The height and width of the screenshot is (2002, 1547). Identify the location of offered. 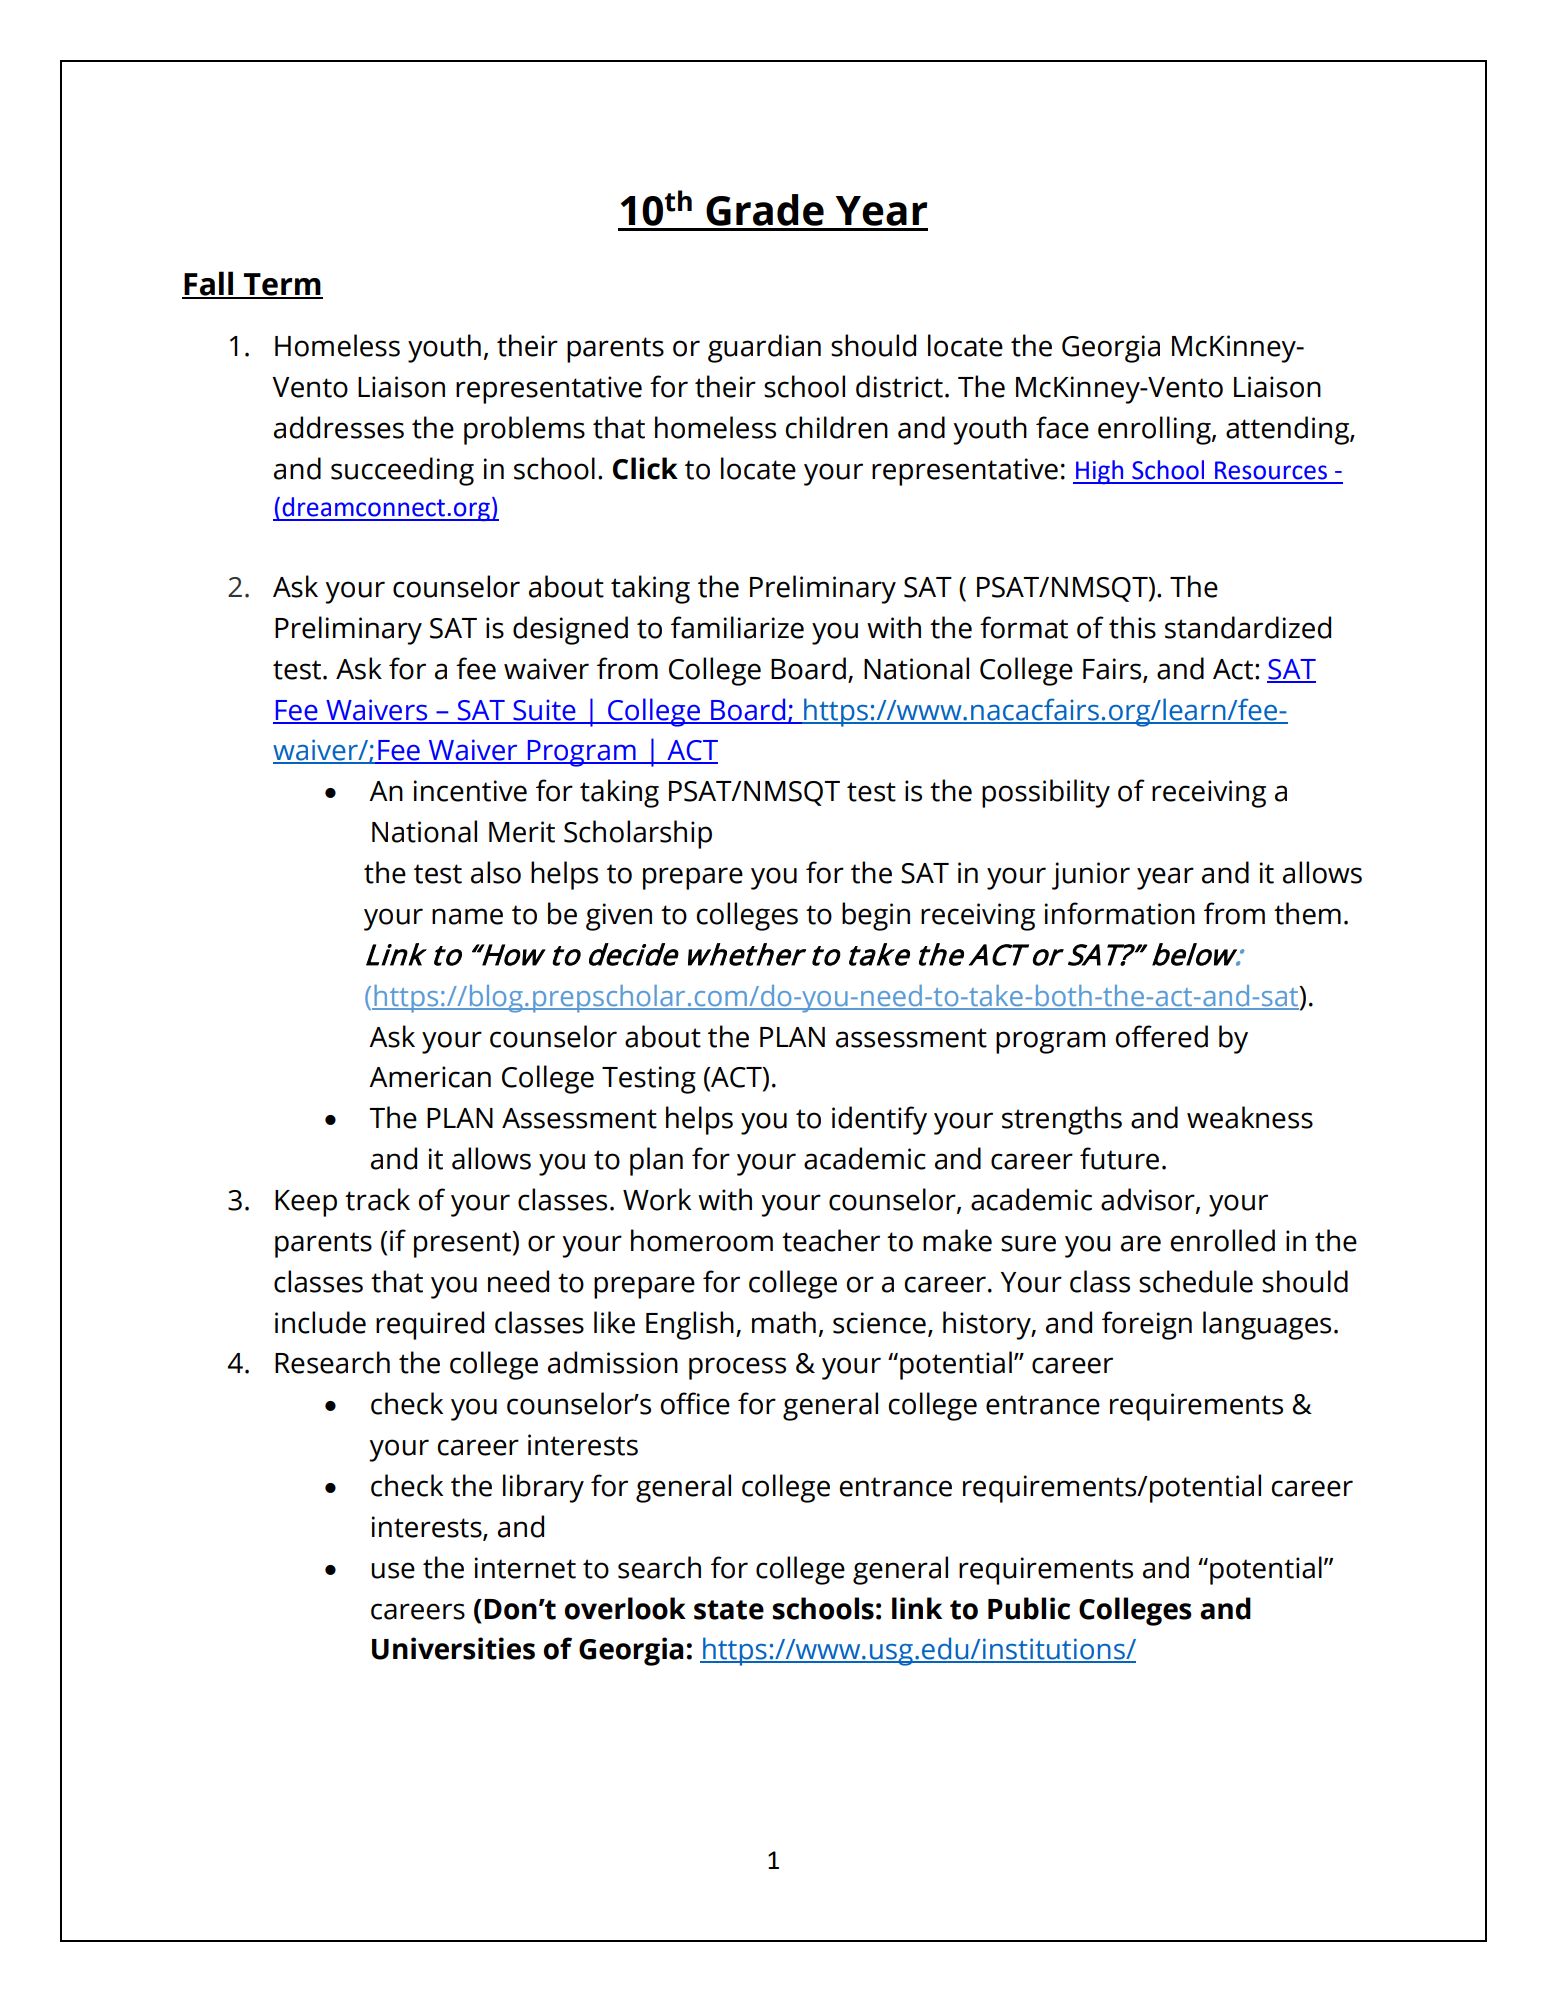
(1161, 1036).
